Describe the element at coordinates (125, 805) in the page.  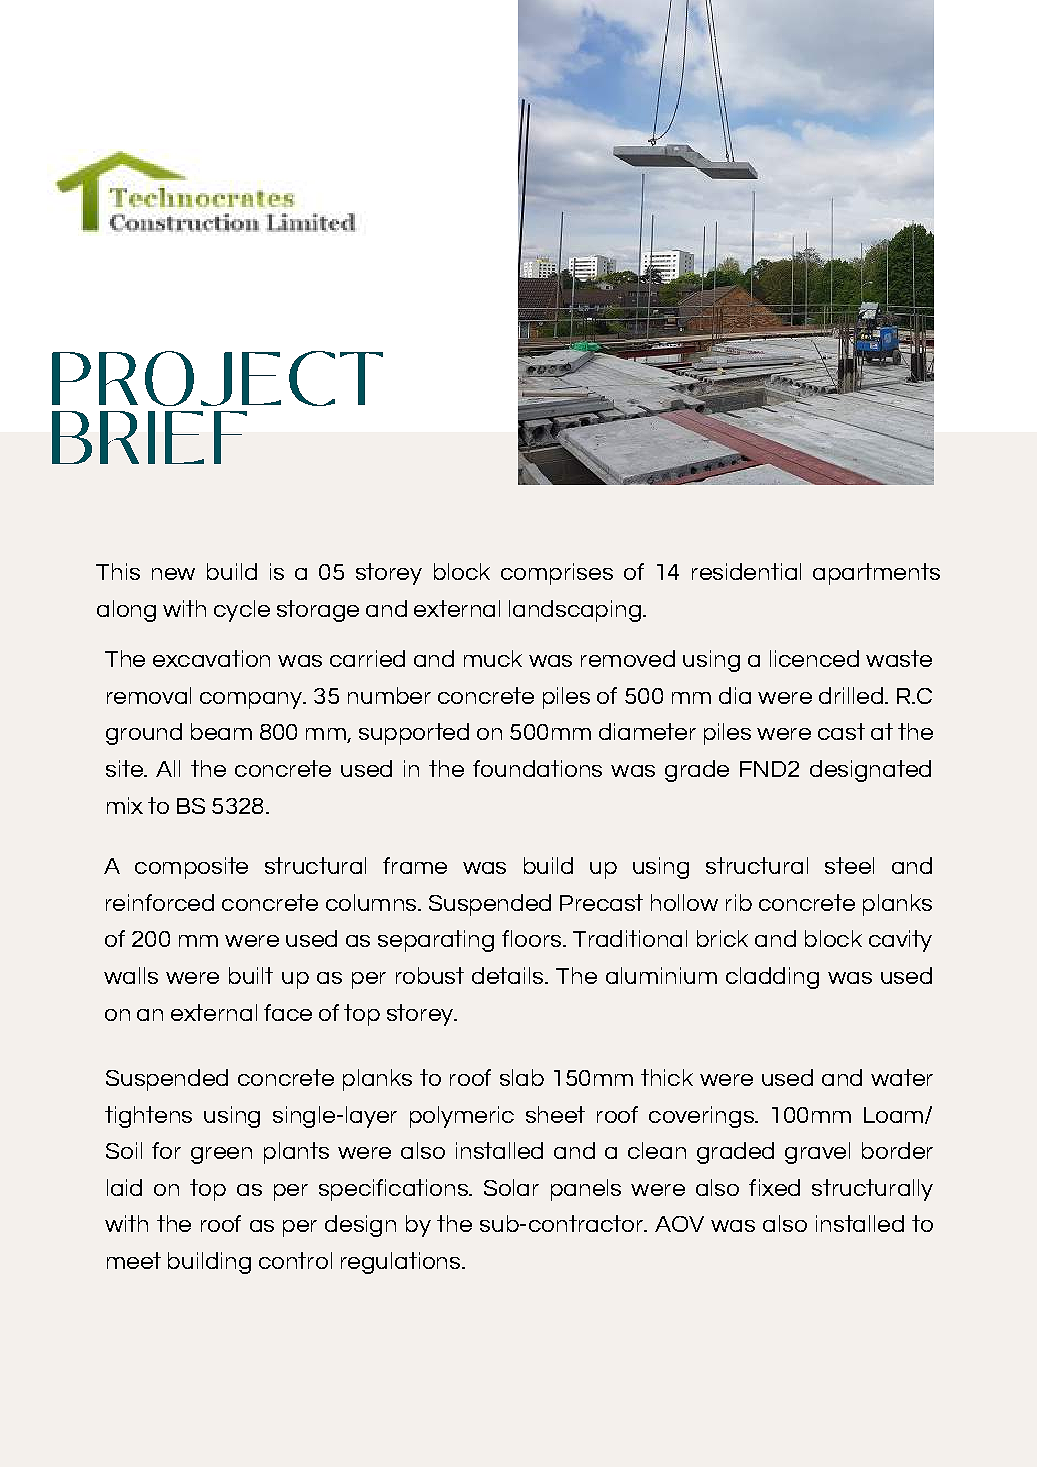
I see `mix` at that location.
